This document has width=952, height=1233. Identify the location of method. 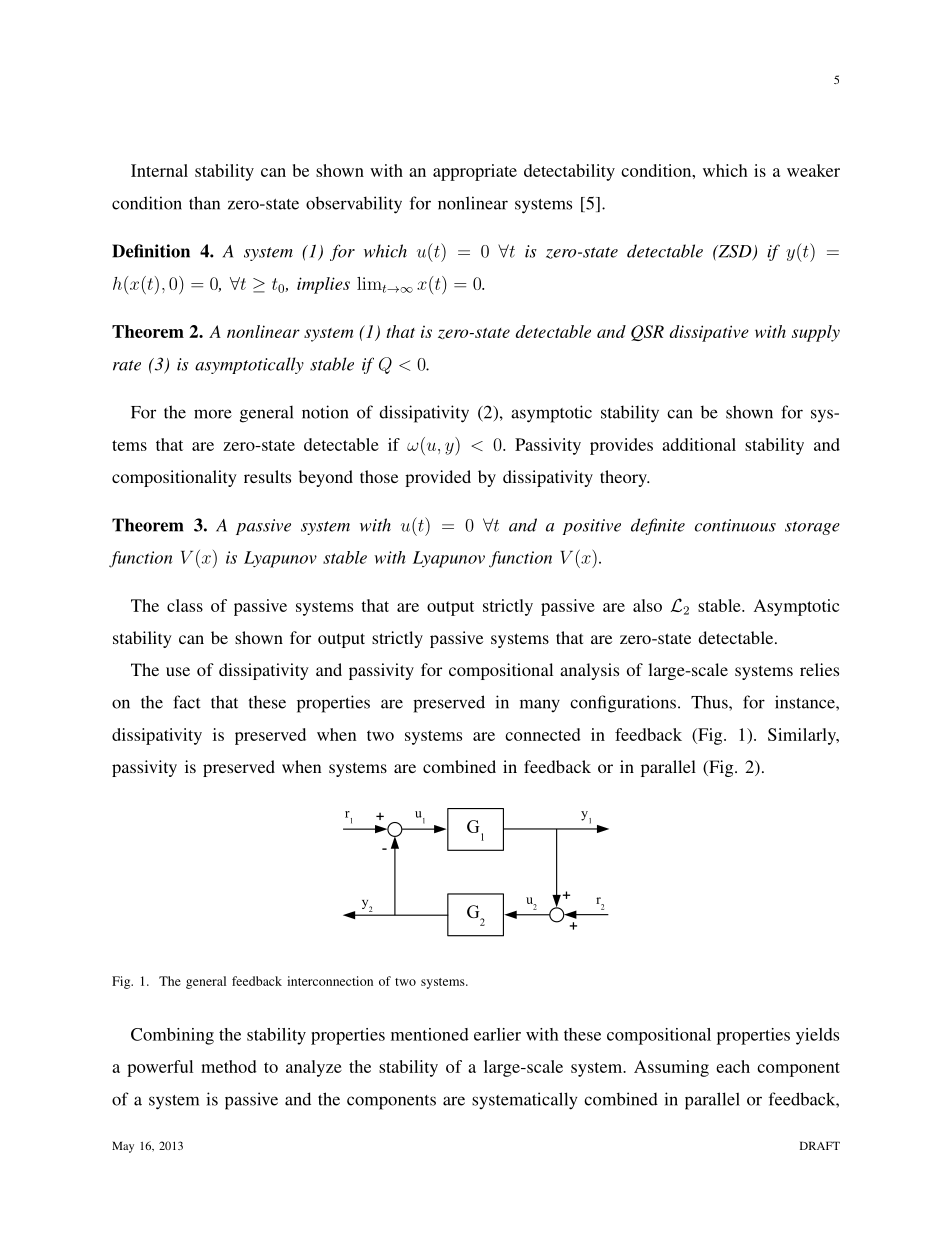
(229, 1066).
